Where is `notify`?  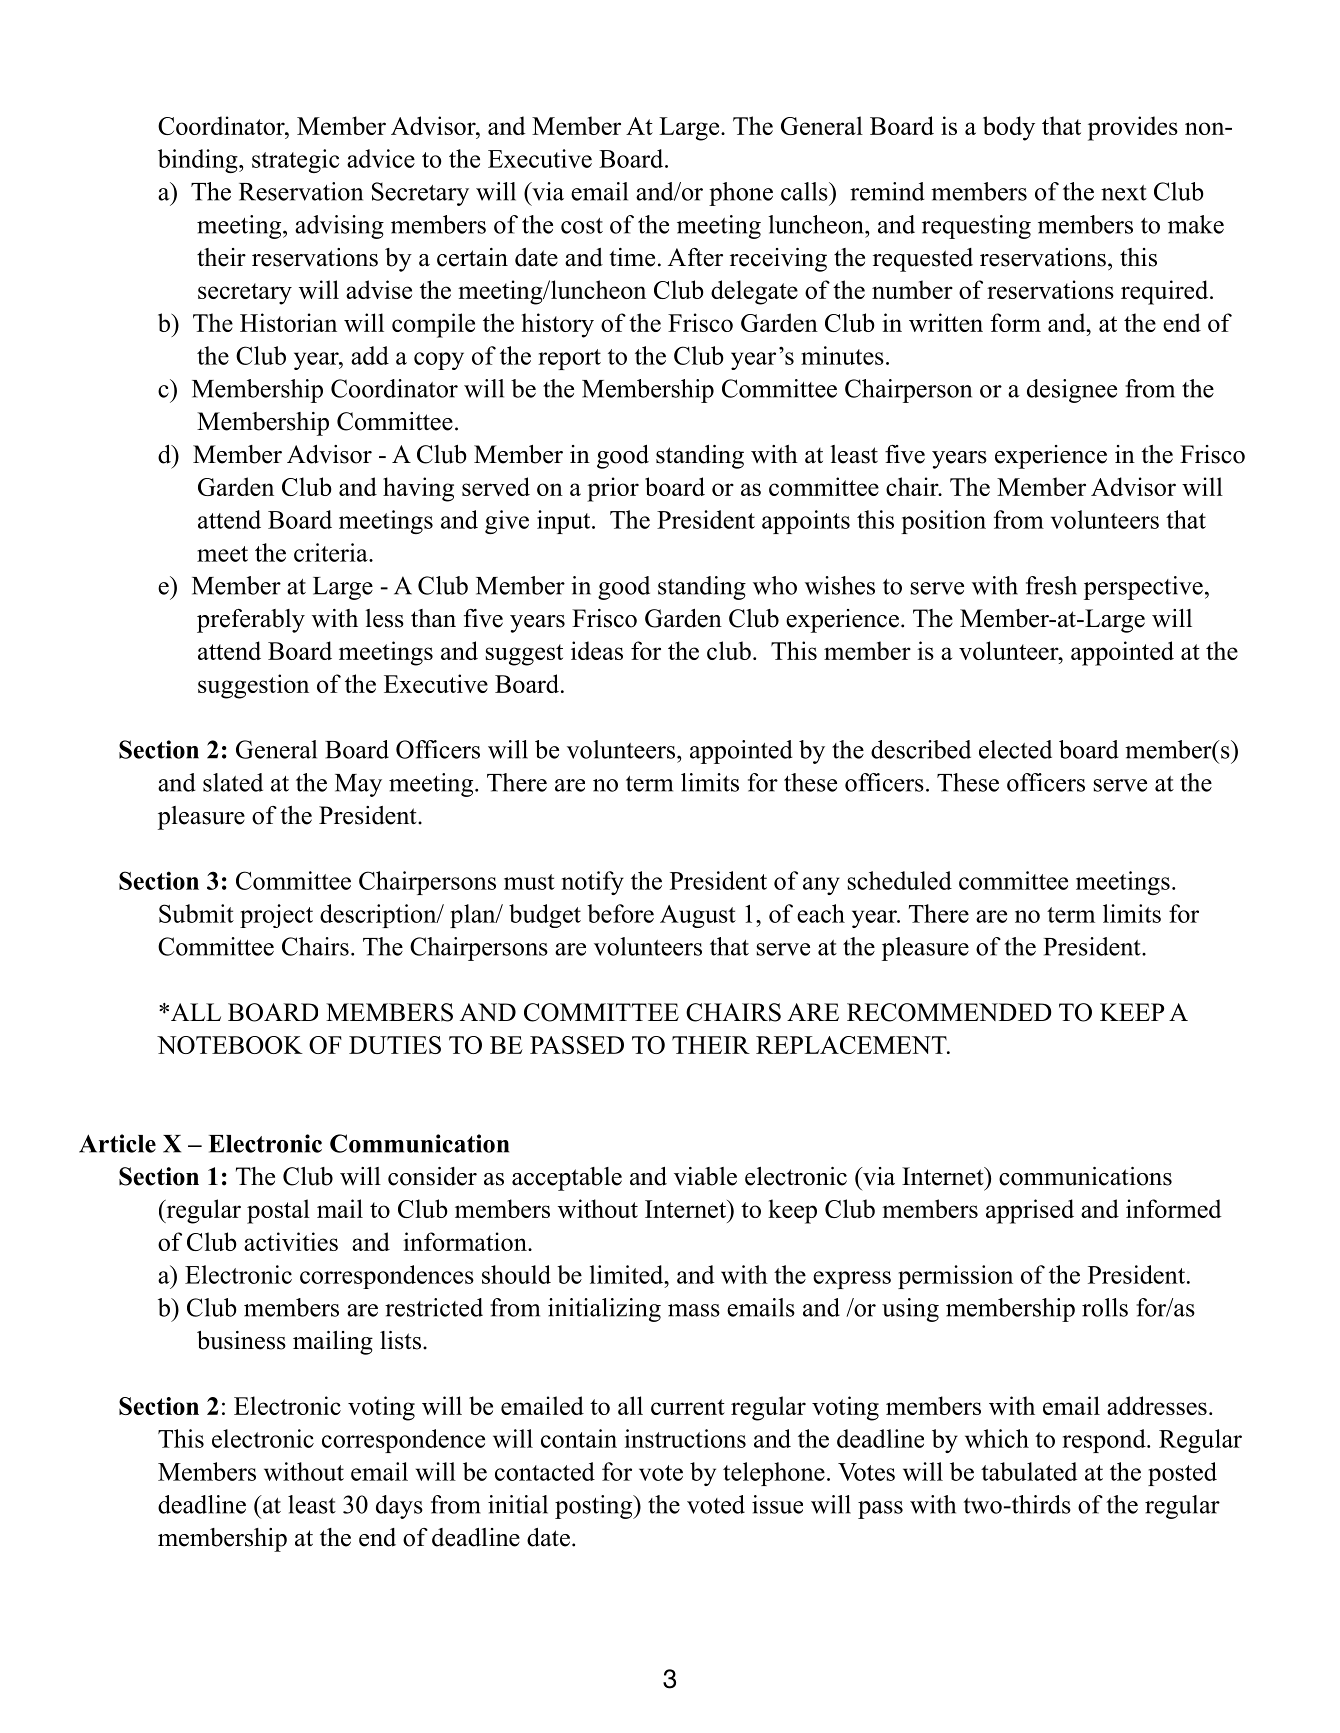
notify is located at coordinates (592, 883).
